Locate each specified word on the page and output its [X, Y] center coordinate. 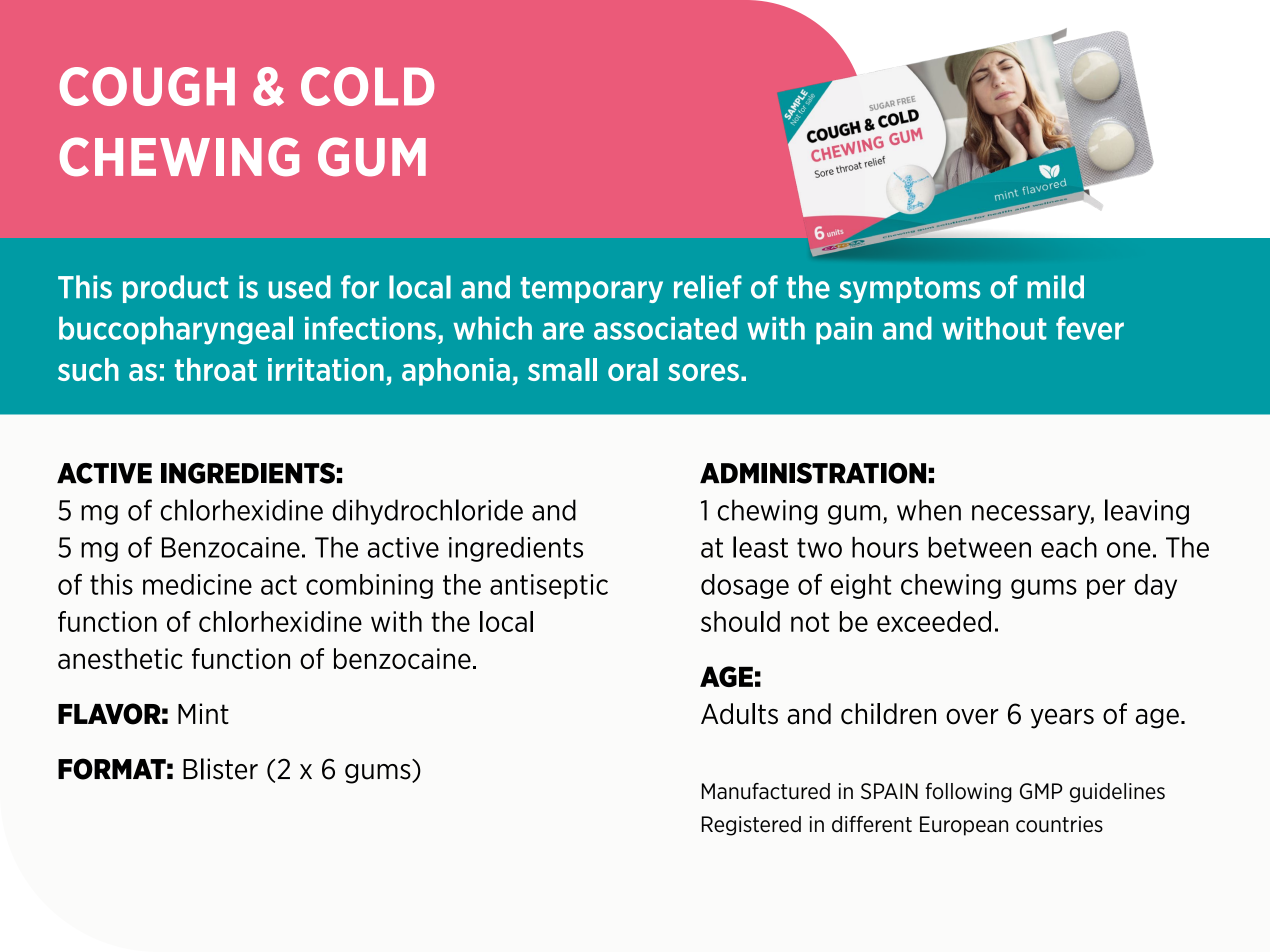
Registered [751, 826]
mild [1055, 287]
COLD [367, 86]
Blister [220, 769]
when [929, 510]
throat [216, 369]
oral [633, 369]
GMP [1041, 791]
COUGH [147, 86]
